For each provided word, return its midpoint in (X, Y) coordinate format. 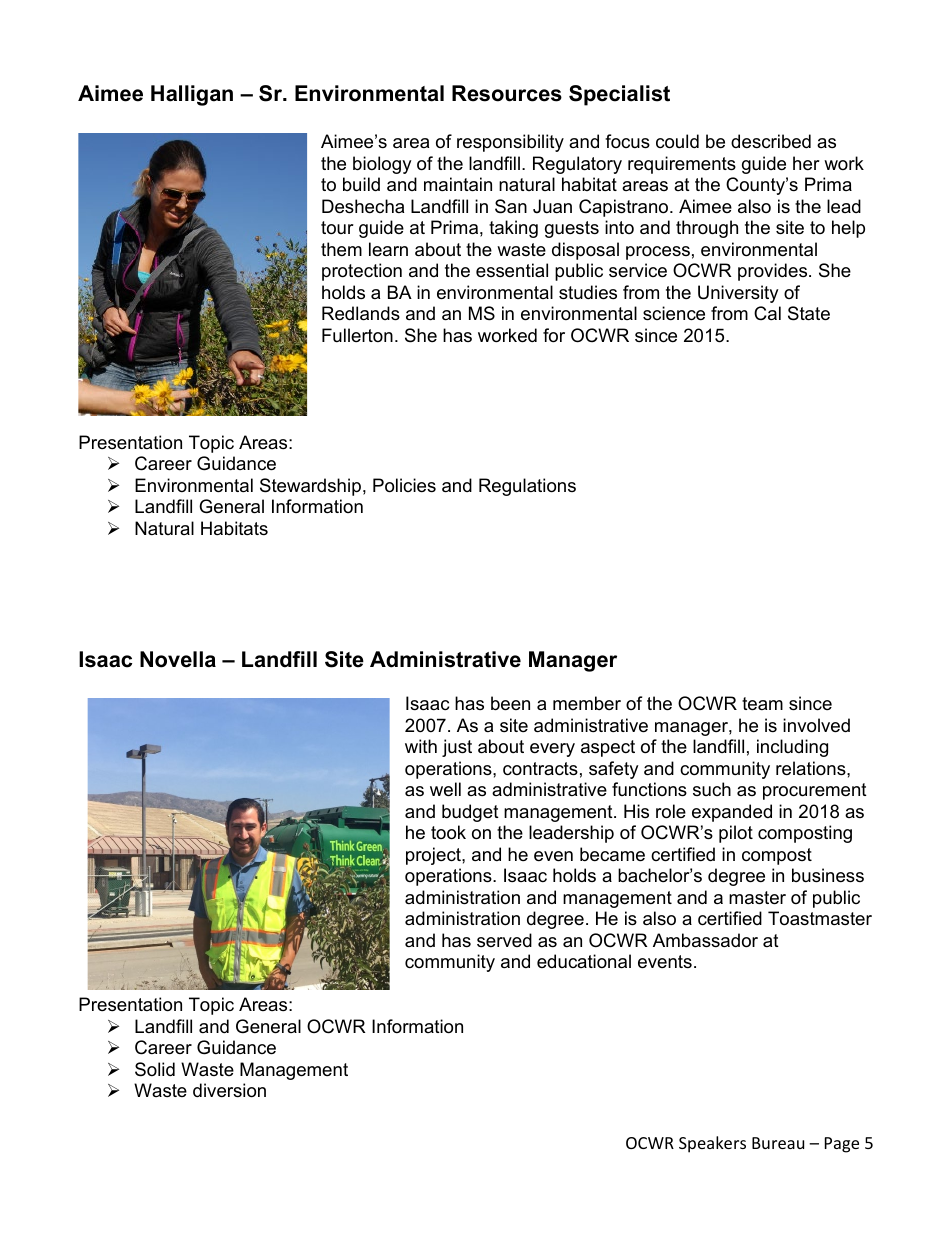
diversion (229, 1090)
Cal (767, 313)
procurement (815, 791)
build (361, 184)
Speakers (712, 1144)
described (771, 141)
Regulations (527, 487)
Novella (178, 659)
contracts (540, 769)
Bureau (778, 1143)
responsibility (510, 143)
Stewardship (310, 487)
